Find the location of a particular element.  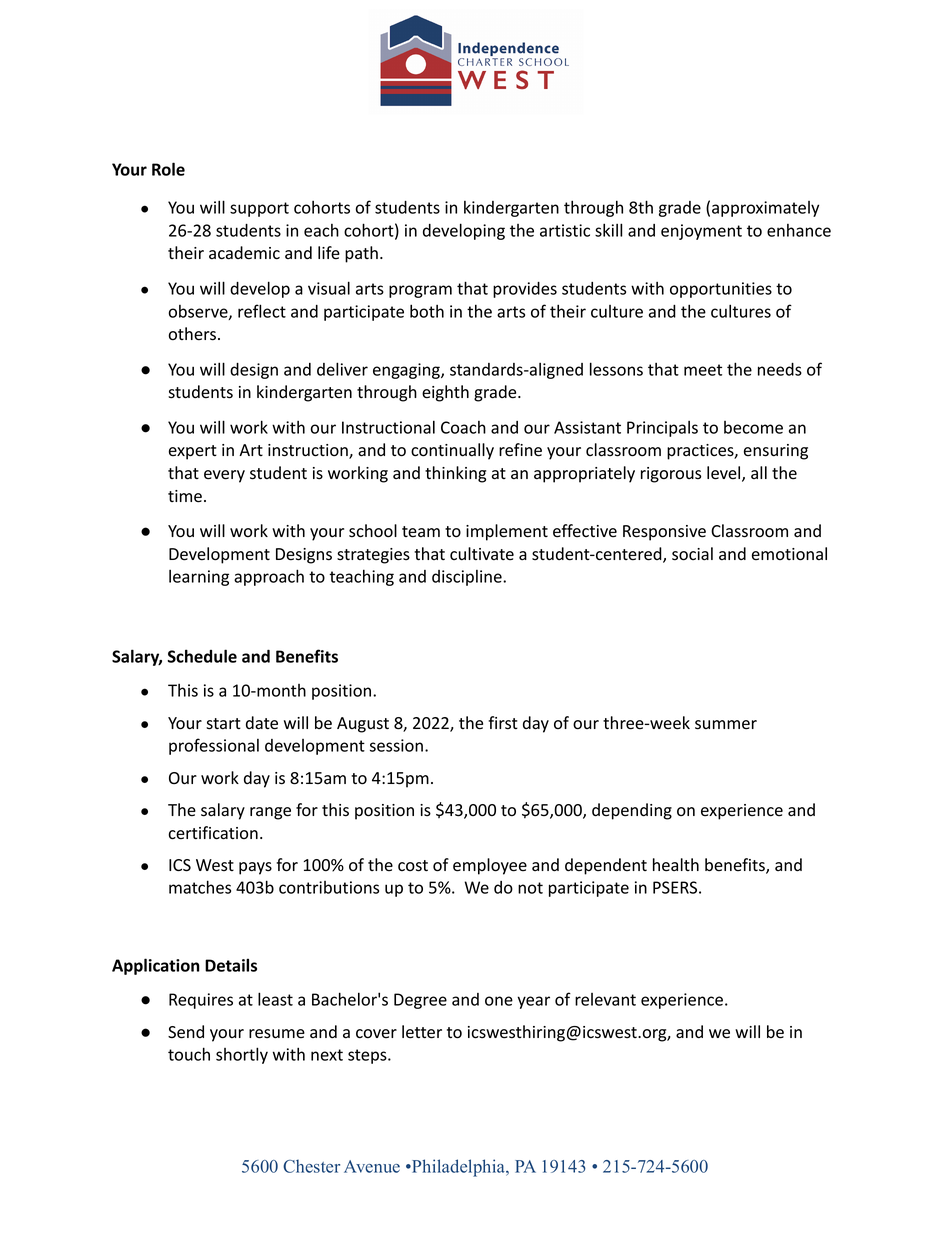

Chester is located at coordinates (311, 1166).
